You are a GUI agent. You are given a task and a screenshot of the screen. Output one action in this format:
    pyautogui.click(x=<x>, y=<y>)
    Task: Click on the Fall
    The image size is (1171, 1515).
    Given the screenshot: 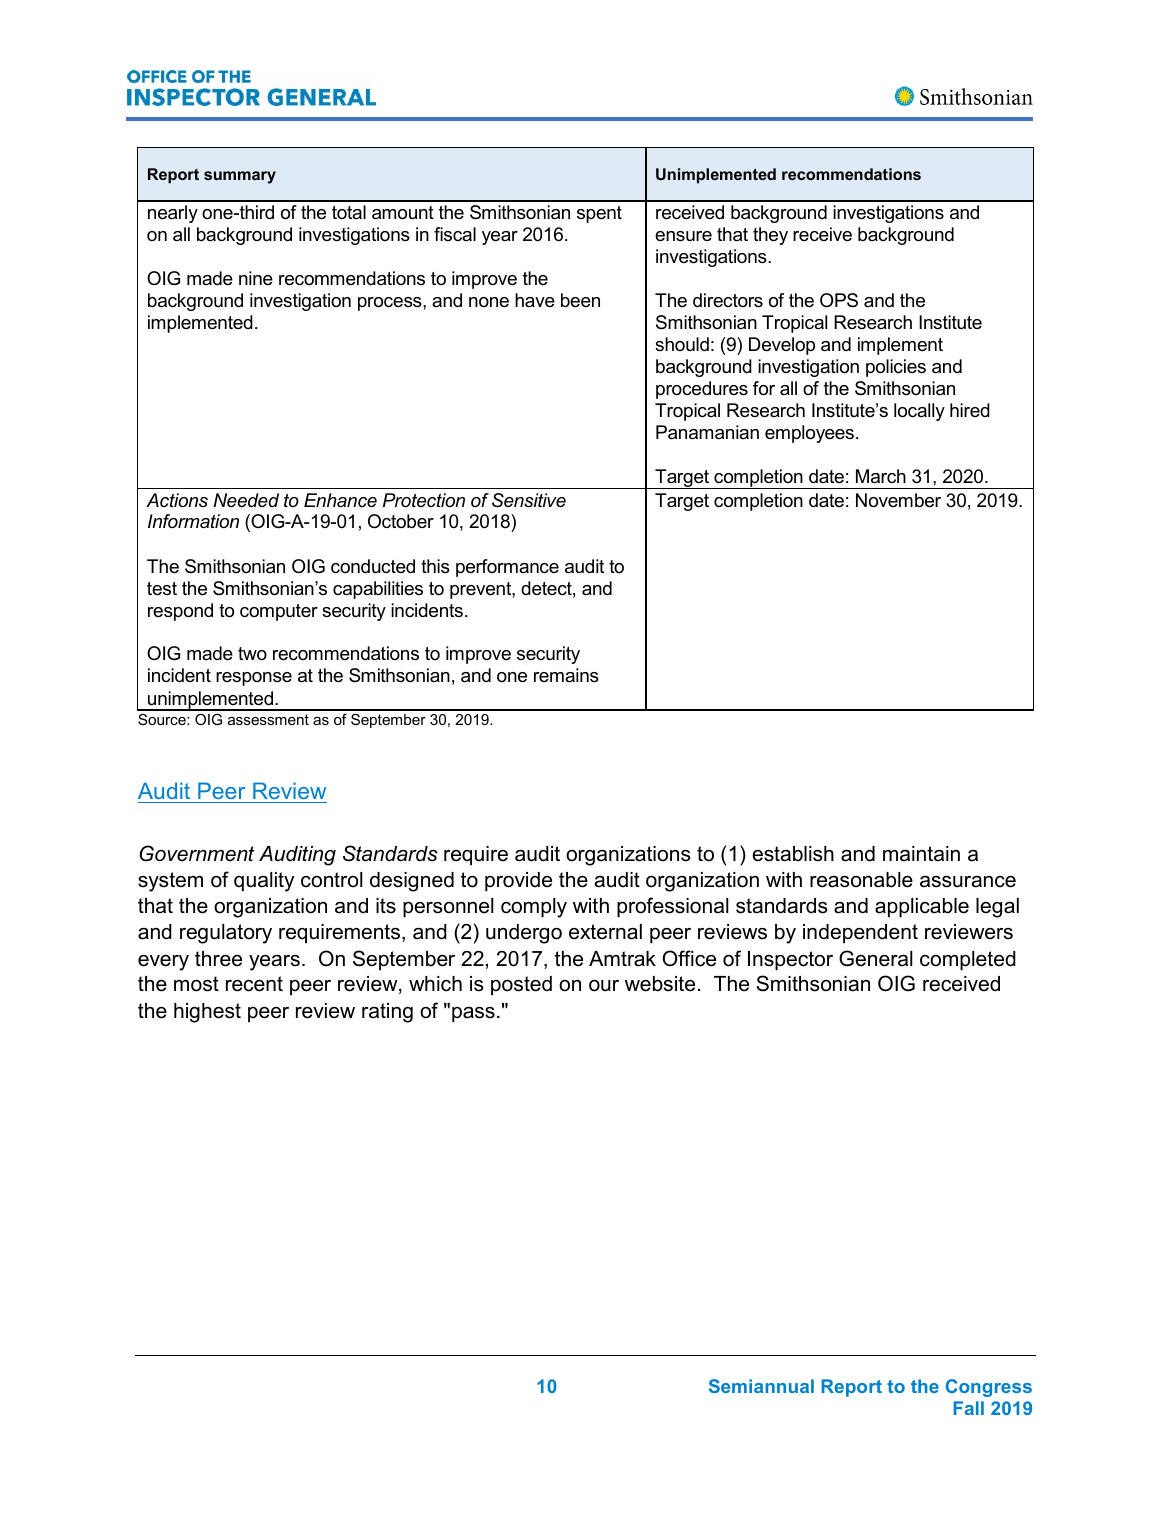 What is the action you would take?
    pyautogui.click(x=968, y=1408)
